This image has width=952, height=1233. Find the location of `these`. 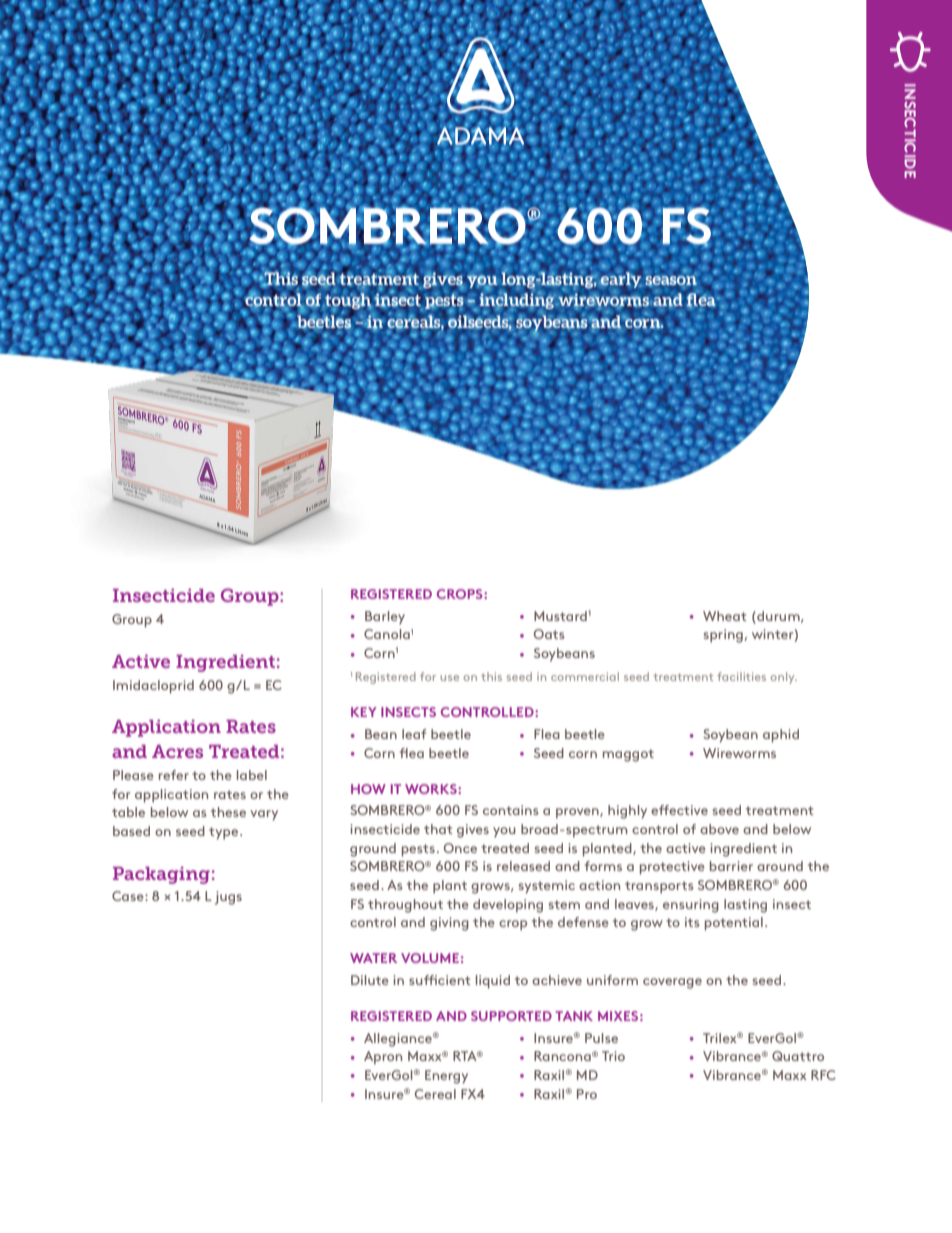

these is located at coordinates (228, 812).
